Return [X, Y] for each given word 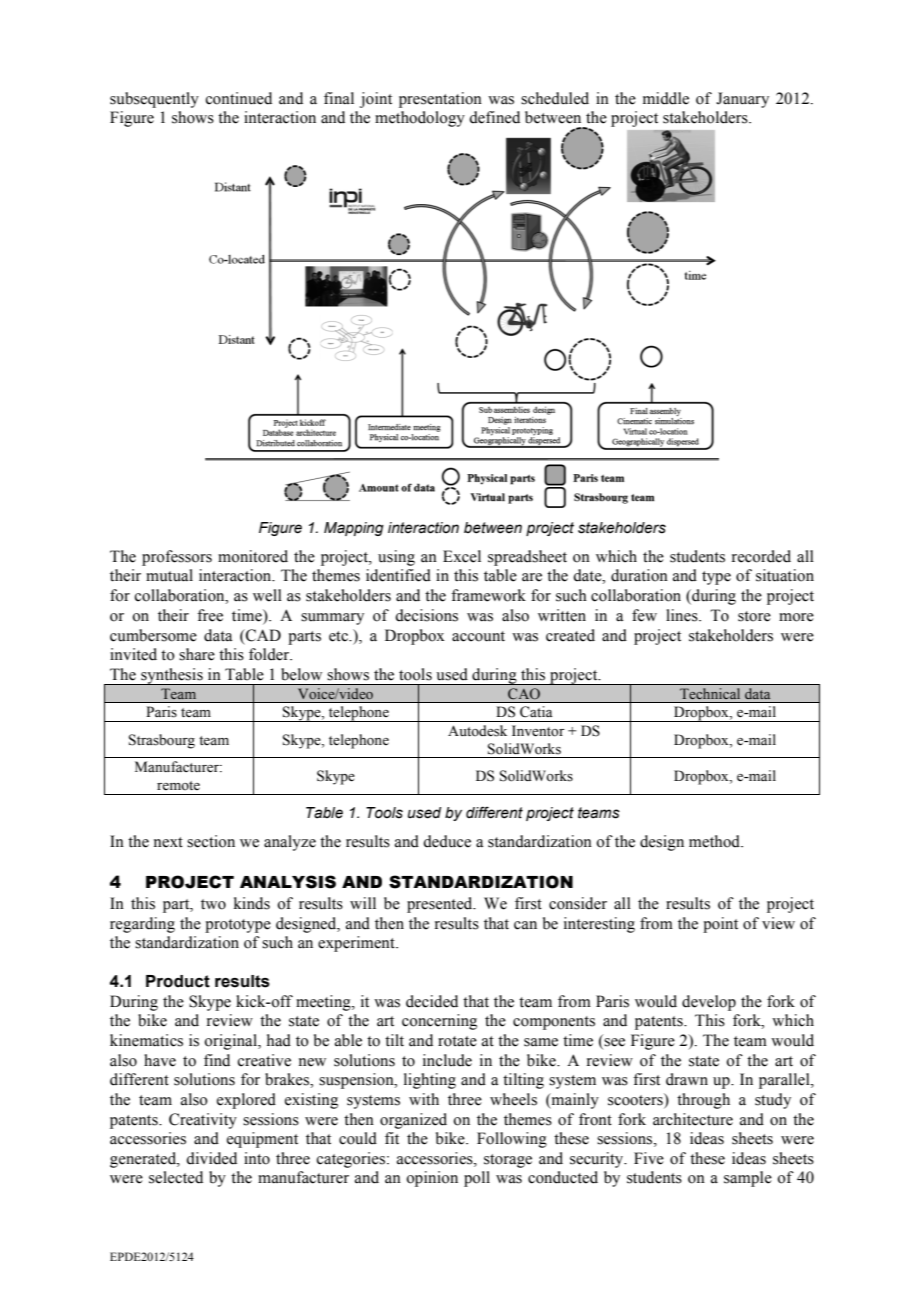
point [720, 925]
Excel [462, 556]
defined [494, 117]
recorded [761, 556]
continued [239, 98]
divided [211, 1158]
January [742, 100]
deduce [447, 841]
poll [477, 1179]
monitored [253, 556]
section [211, 841]
